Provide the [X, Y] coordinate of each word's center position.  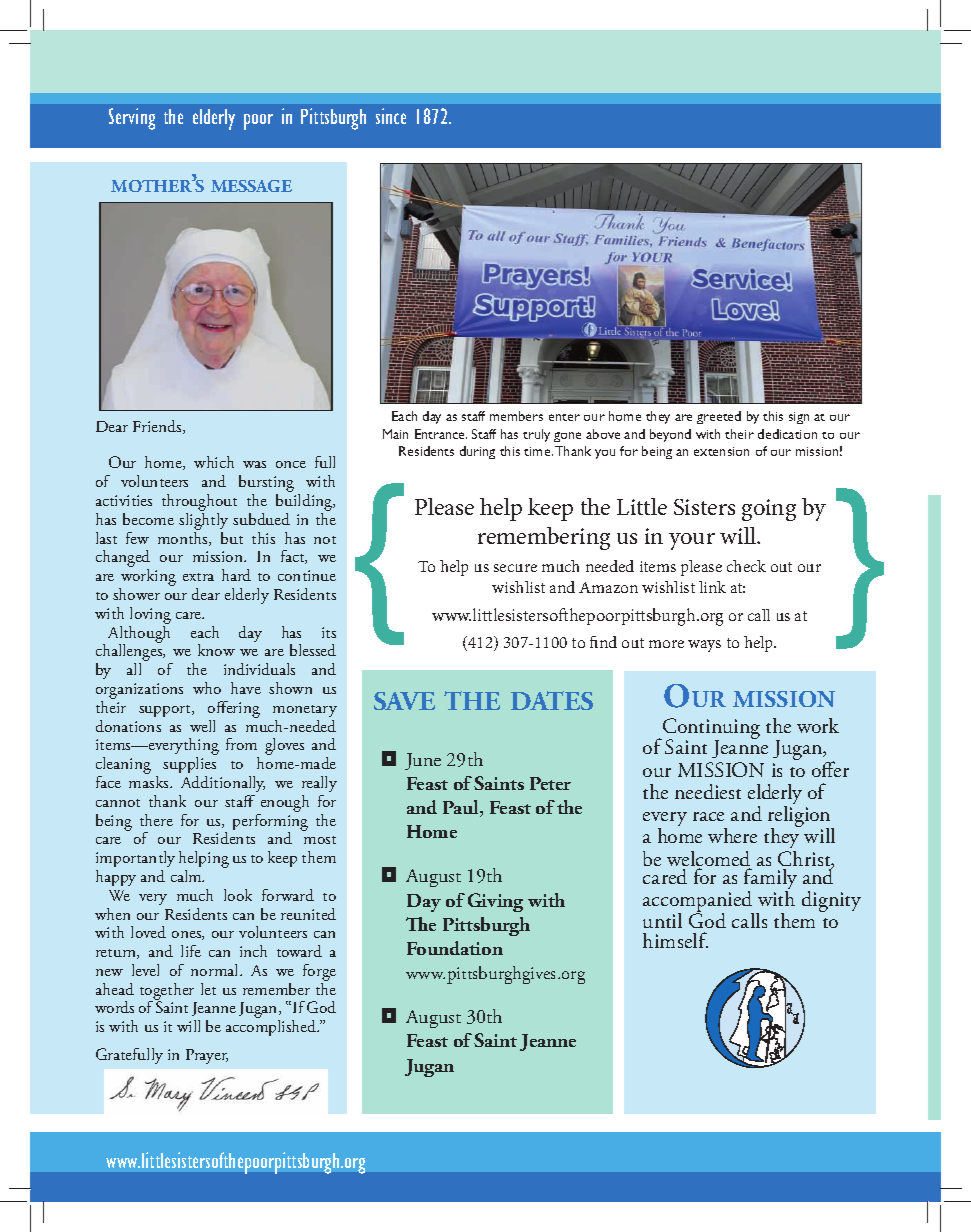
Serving [132, 119]
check [746, 566]
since [391, 116]
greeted [719, 417]
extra [198, 577]
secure [515, 568]
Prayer [207, 1056]
